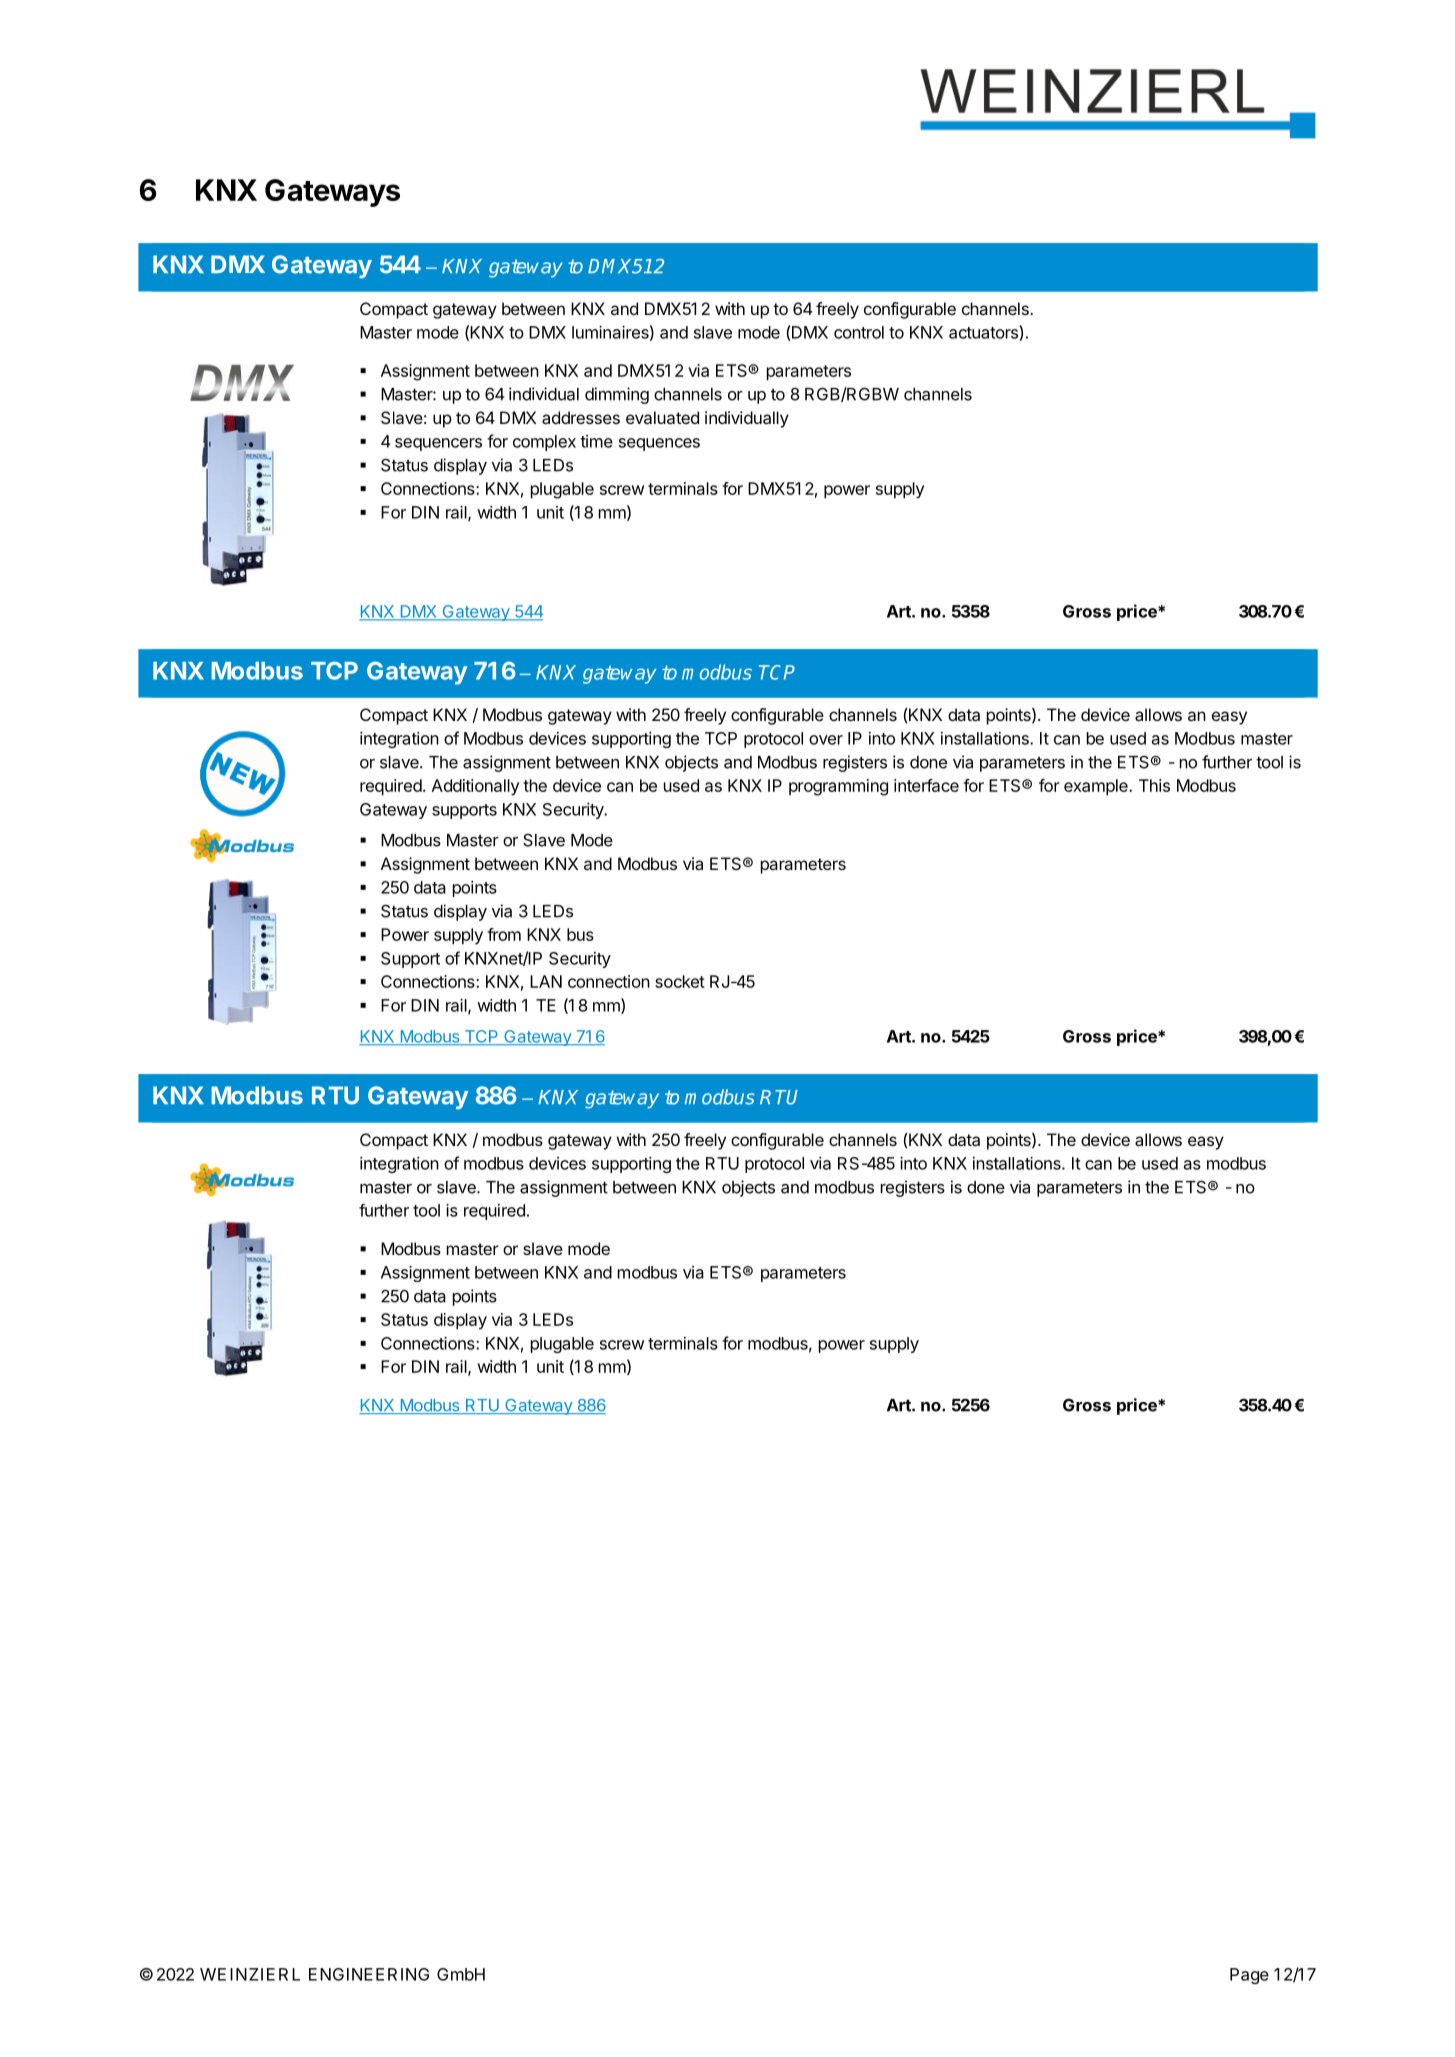 The image size is (1455, 2057). I want to click on control, so click(859, 332).
